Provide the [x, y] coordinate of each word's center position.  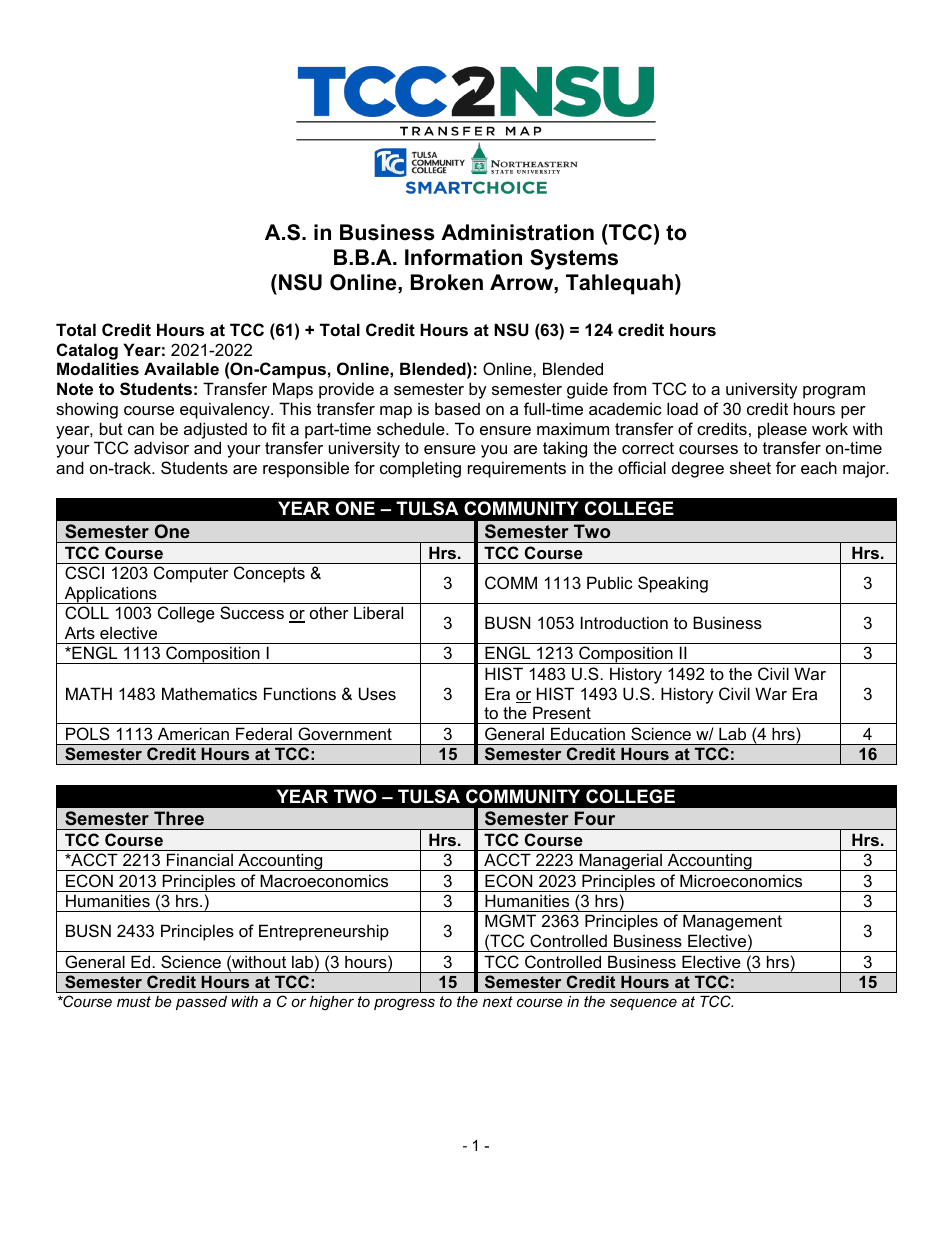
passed [201, 1003]
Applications [110, 595]
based [457, 408]
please [782, 430]
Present [562, 712]
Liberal [378, 612]
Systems [574, 259]
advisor [161, 447]
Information [463, 257]
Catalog [87, 351]
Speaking [673, 584]
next [498, 1001]
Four [595, 818]
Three [179, 818]
